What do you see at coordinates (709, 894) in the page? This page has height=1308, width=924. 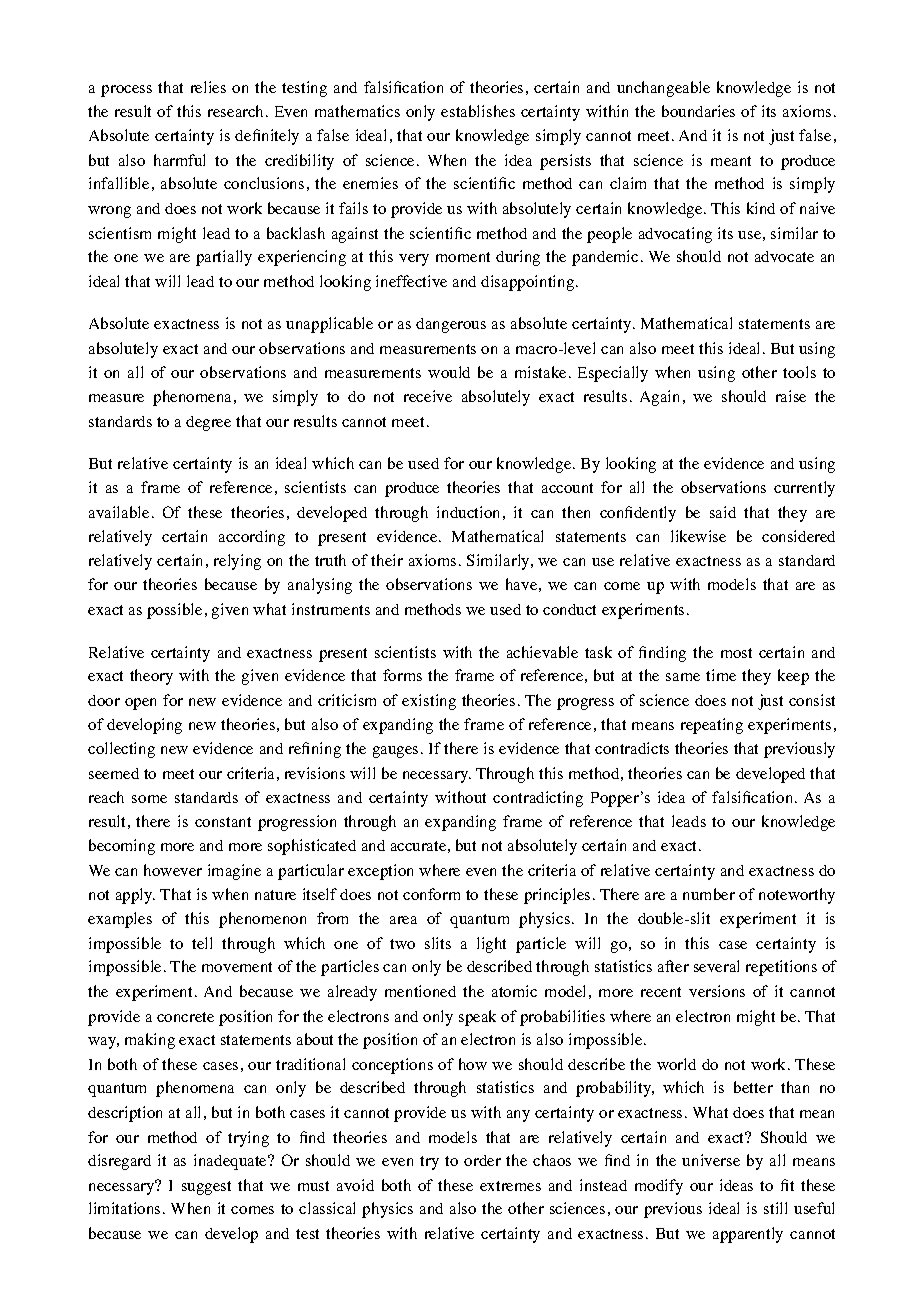 I see `number` at bounding box center [709, 894].
